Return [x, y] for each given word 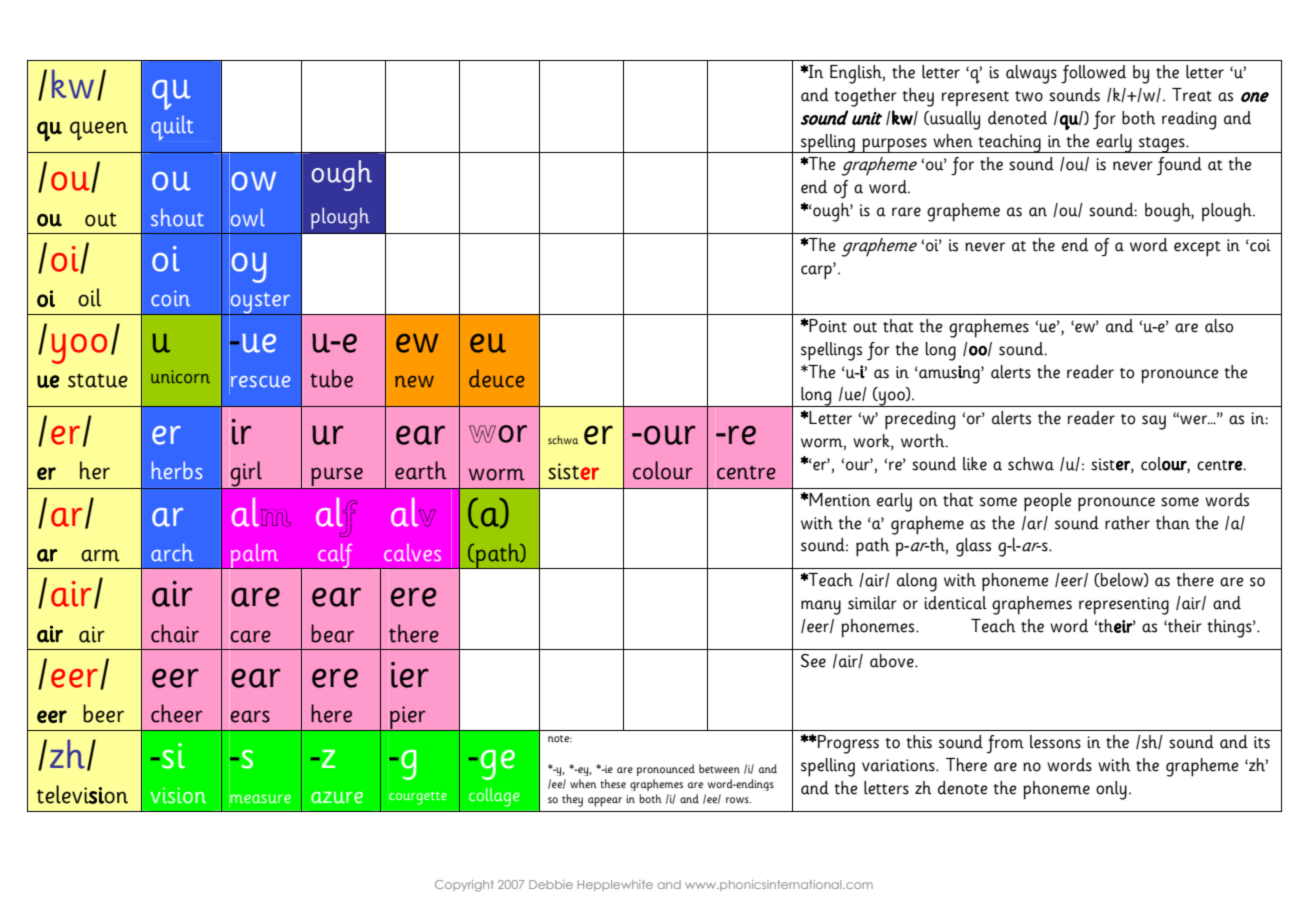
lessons [1055, 742]
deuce [496, 378]
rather [1127, 523]
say [1154, 422]
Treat [1192, 95]
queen [99, 131]
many [821, 607]
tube [331, 378]
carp [817, 271]
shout [177, 217]
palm [254, 556]
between [719, 768]
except [1197, 249]
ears [250, 716]
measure [260, 799]
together [865, 97]
